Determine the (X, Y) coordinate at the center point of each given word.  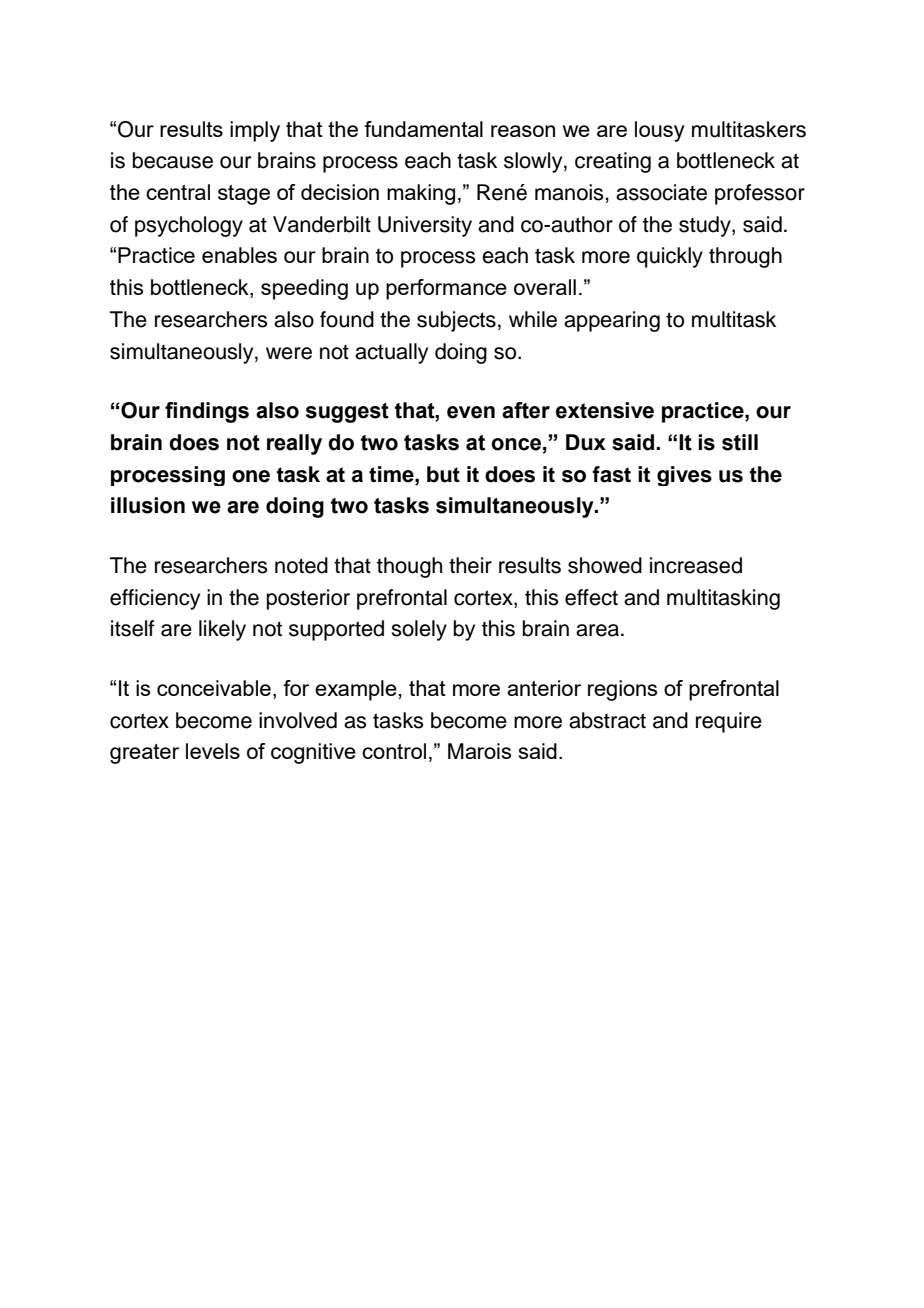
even (471, 412)
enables (239, 255)
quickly (670, 257)
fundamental (423, 129)
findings (207, 412)
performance (446, 289)
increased (696, 565)
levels (213, 751)
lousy (660, 131)
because (173, 160)
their (470, 565)
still (740, 442)
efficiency (155, 599)
